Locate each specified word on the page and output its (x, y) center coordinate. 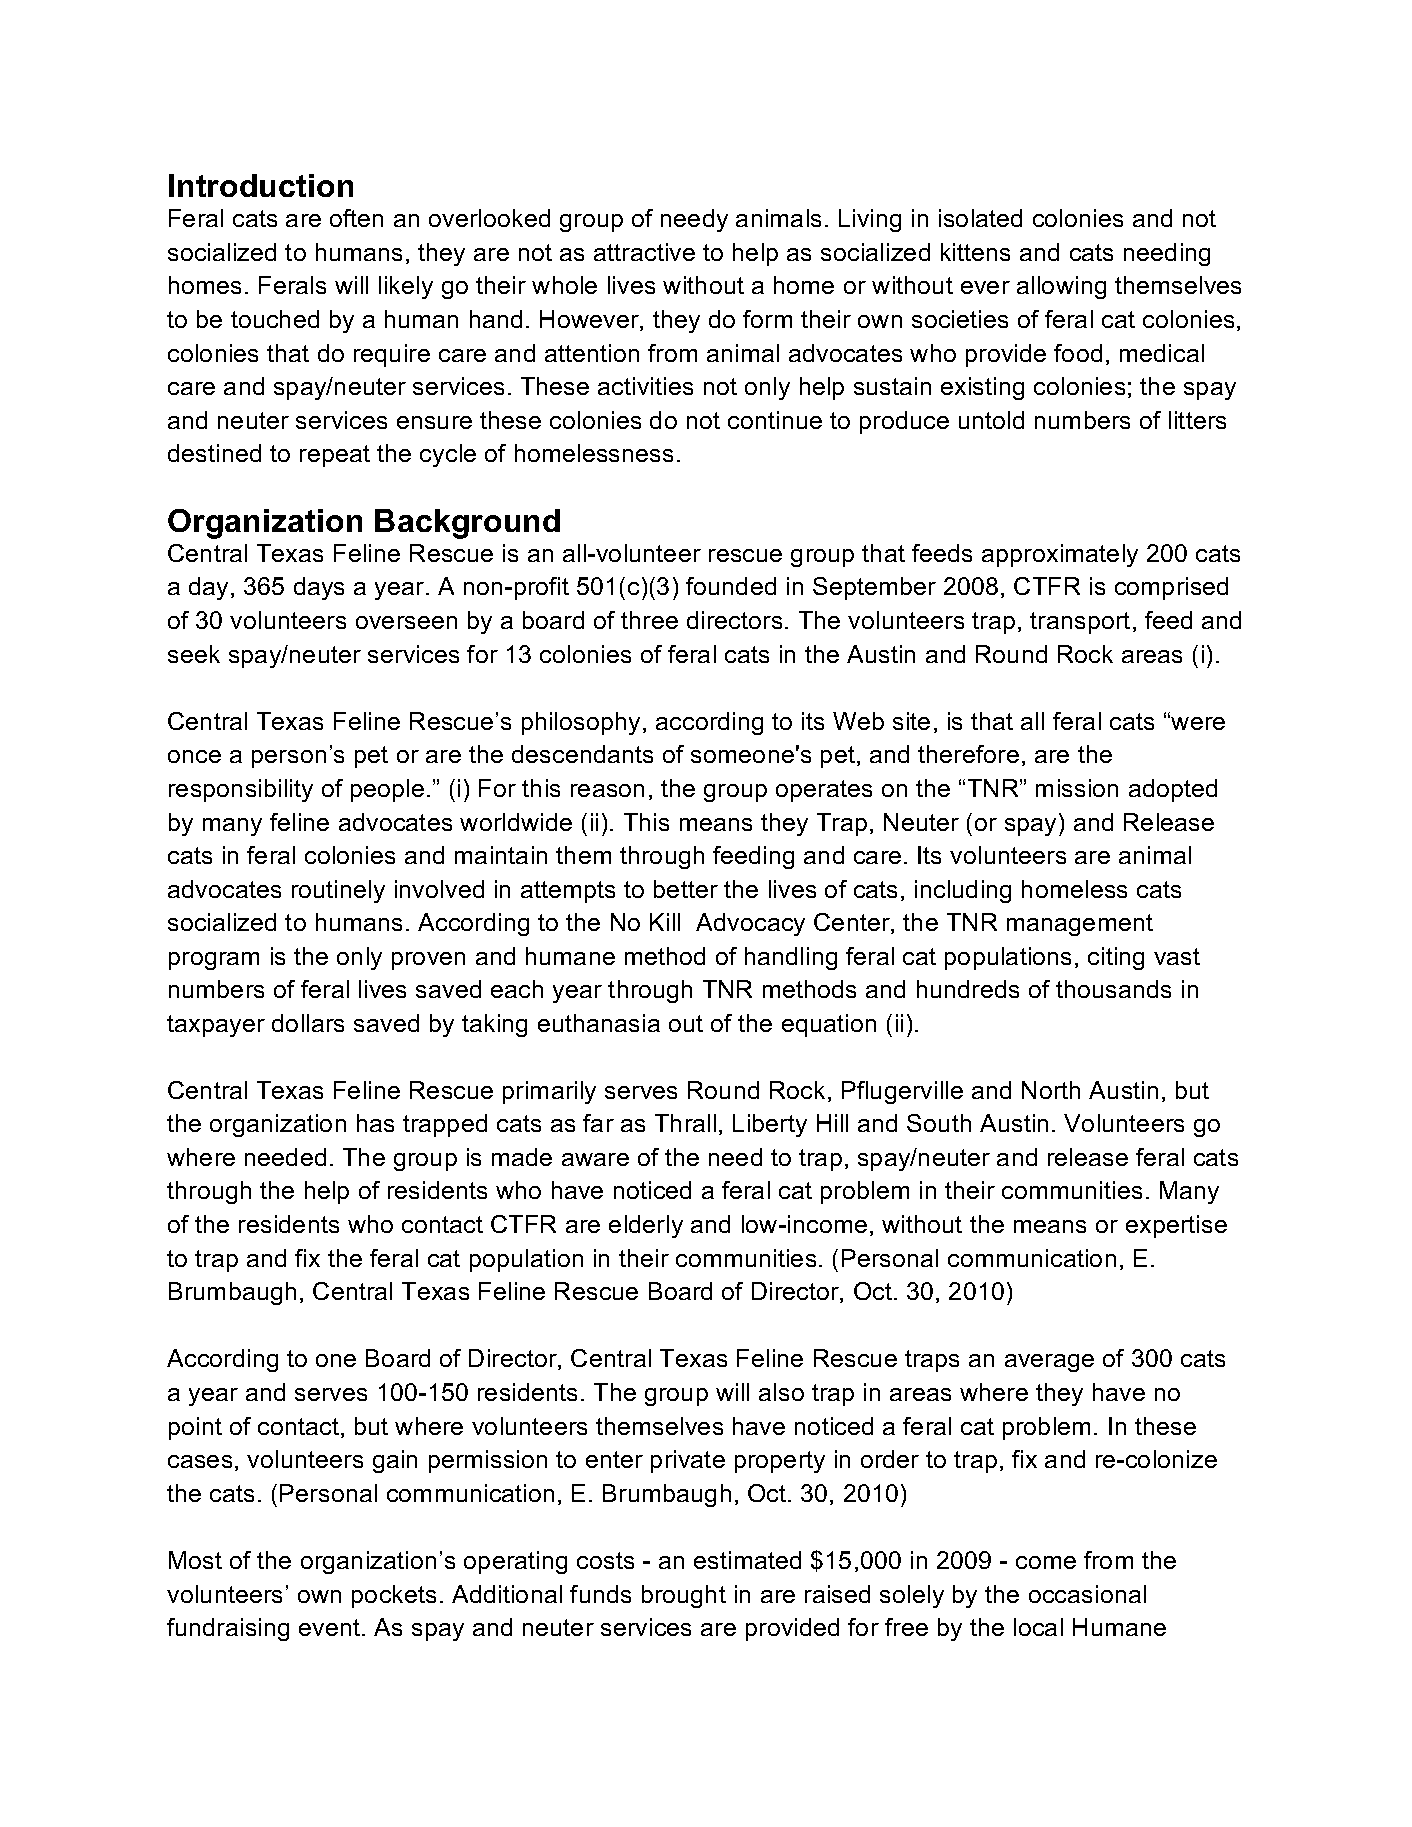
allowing (1061, 287)
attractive (644, 252)
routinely (338, 891)
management (1080, 925)
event (331, 1627)
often (356, 218)
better (686, 889)
